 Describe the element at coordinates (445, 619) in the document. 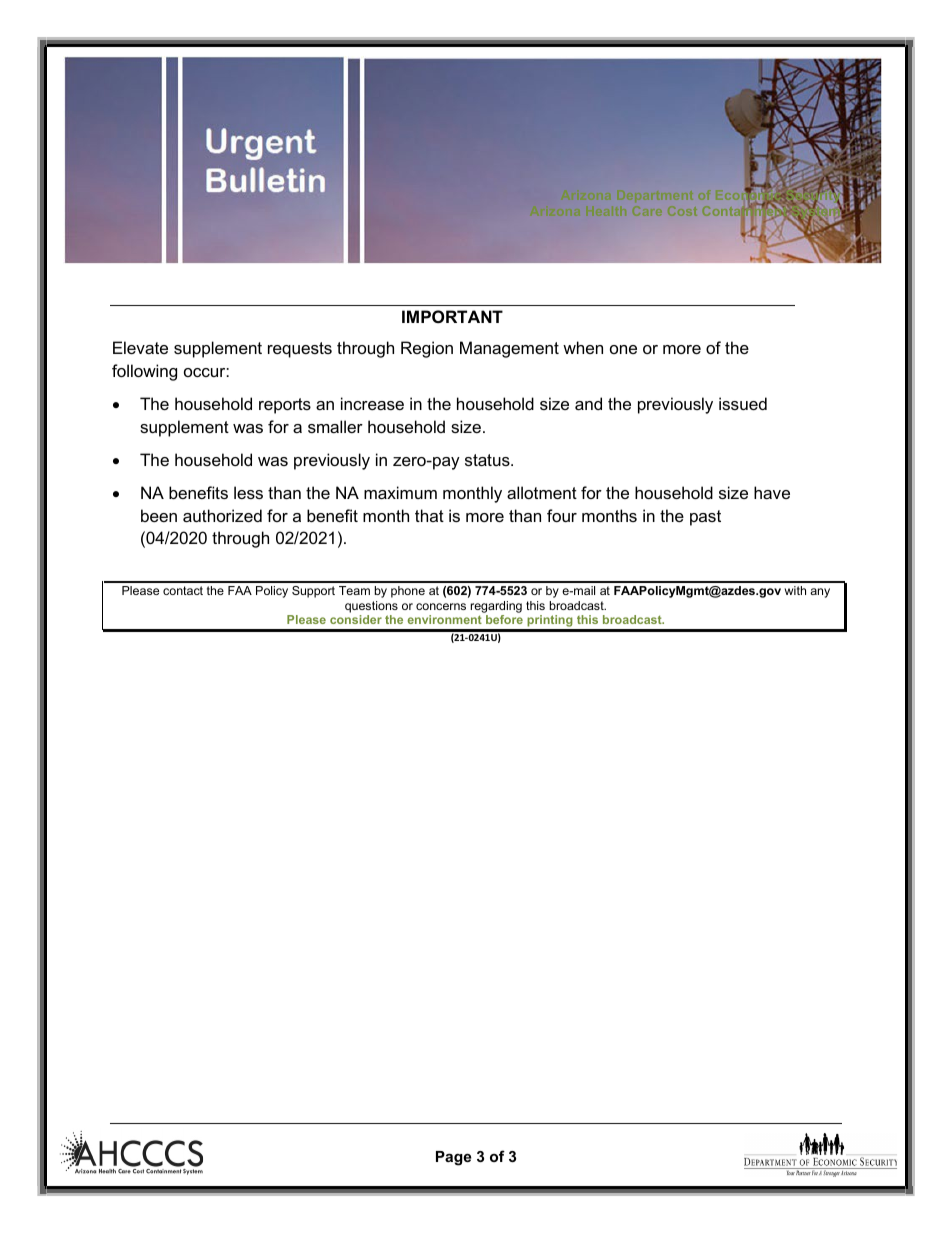

I see `environment` at that location.
